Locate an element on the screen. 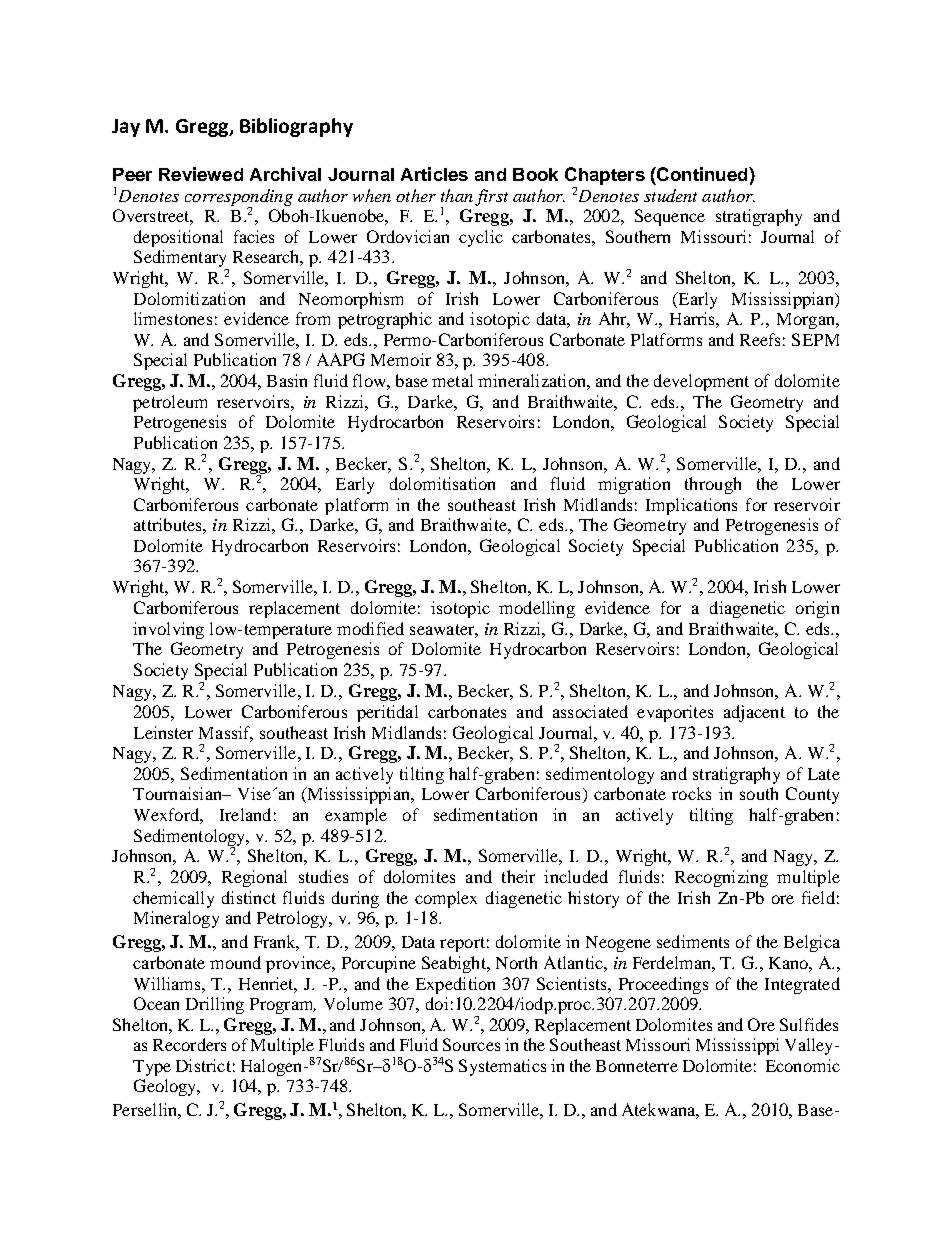  origin is located at coordinates (817, 609).
